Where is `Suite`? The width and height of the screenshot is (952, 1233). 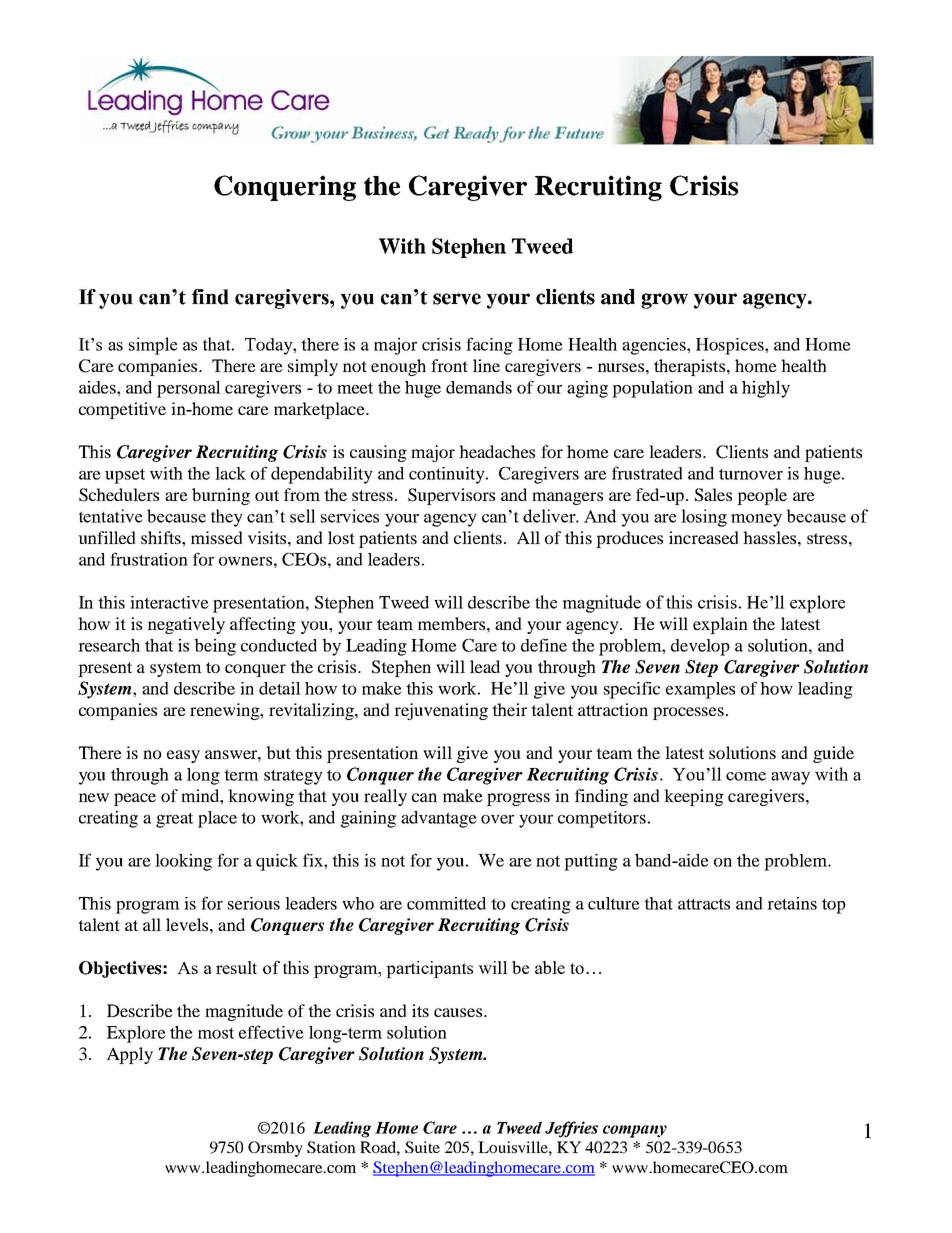
Suite is located at coordinates (422, 1147).
